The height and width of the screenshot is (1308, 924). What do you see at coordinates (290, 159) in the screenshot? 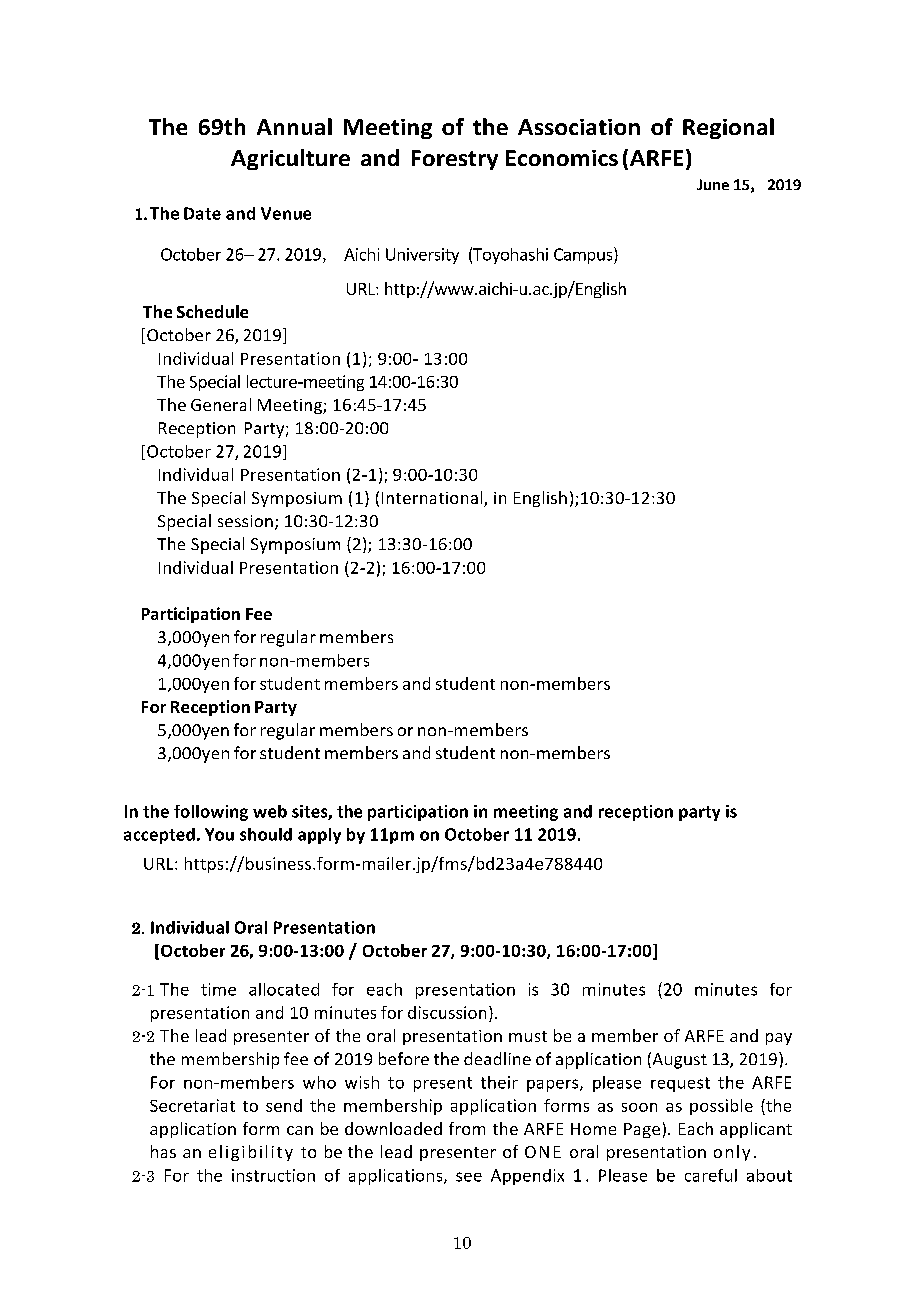
I see `Agriculture` at bounding box center [290, 159].
